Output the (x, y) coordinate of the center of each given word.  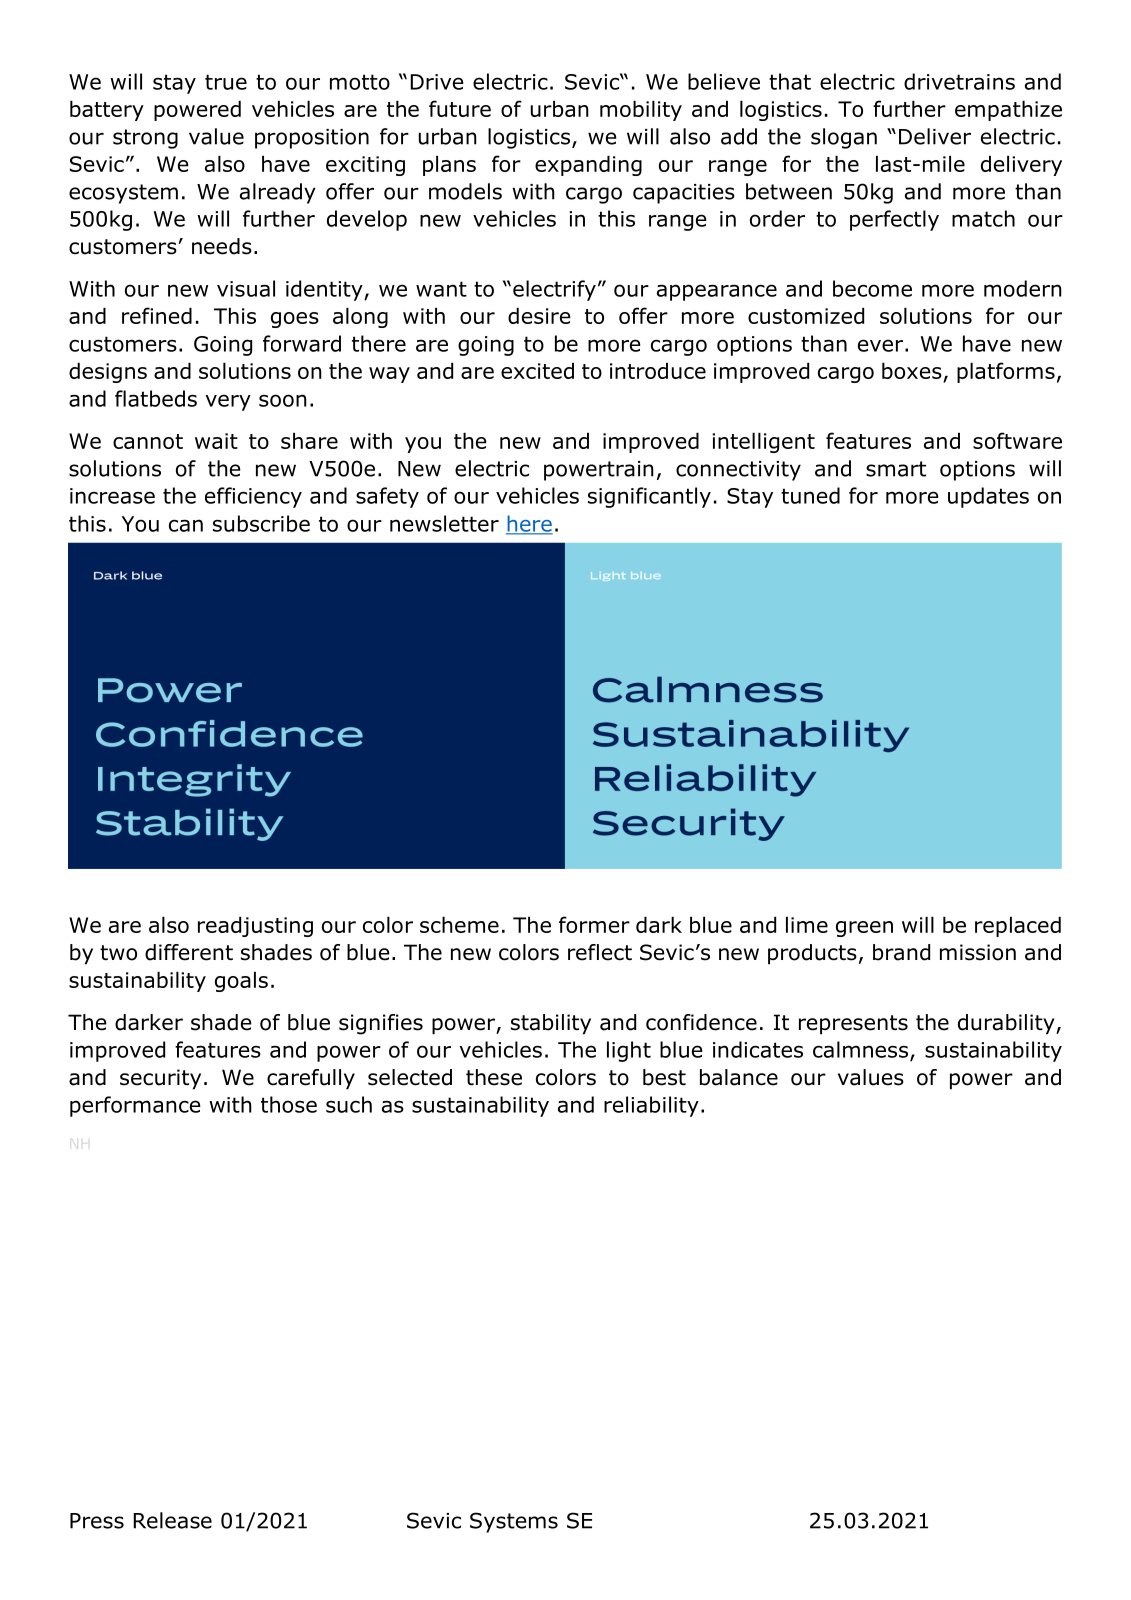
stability (551, 1024)
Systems (514, 1522)
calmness (862, 1050)
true (226, 82)
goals (241, 982)
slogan (844, 138)
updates (988, 497)
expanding (588, 166)
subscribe (261, 523)
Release (172, 1520)
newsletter (444, 523)
